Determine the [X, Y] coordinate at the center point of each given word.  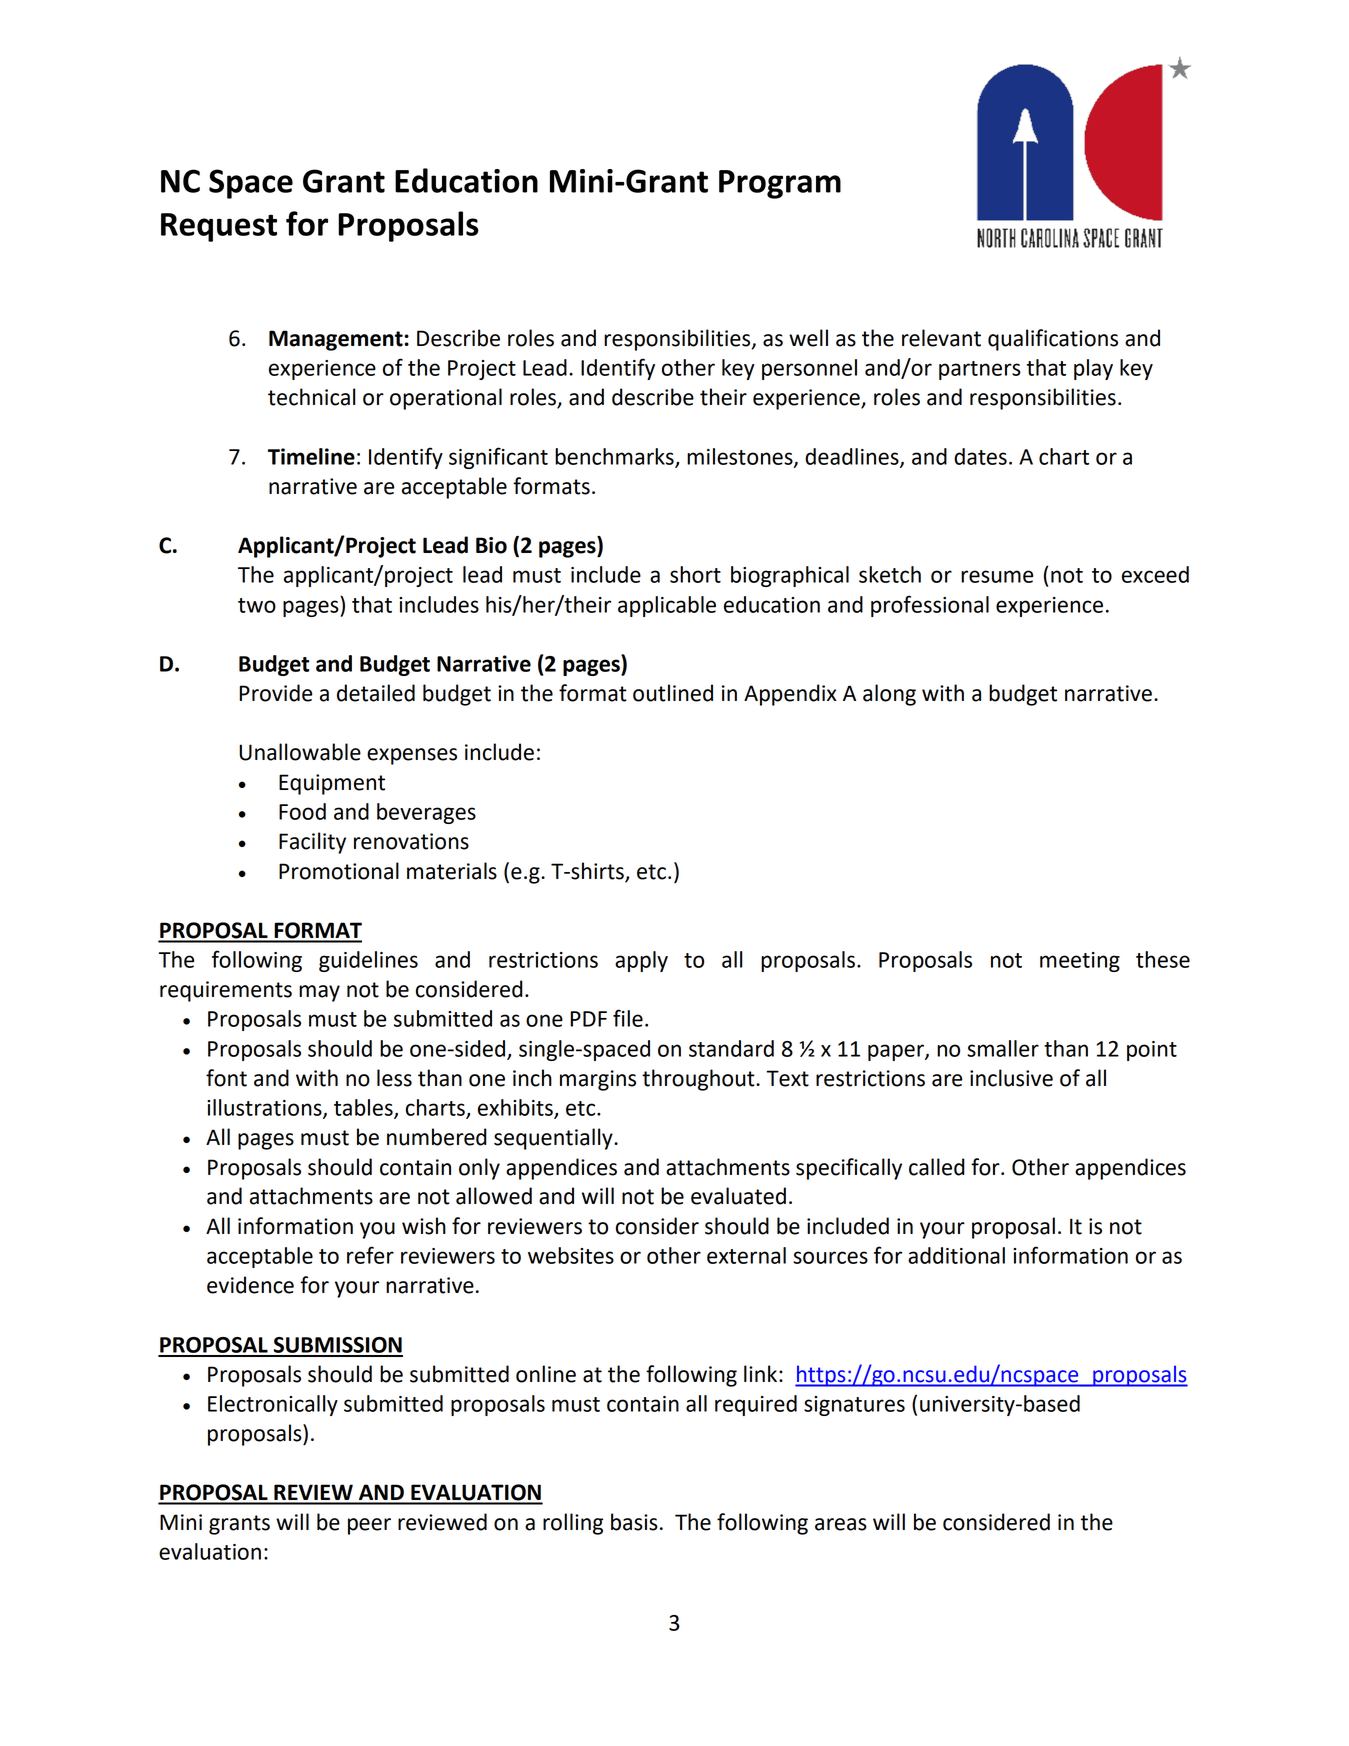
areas [841, 1524]
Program [780, 184]
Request [219, 227]
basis [634, 1522]
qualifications [1053, 340]
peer [369, 1526]
